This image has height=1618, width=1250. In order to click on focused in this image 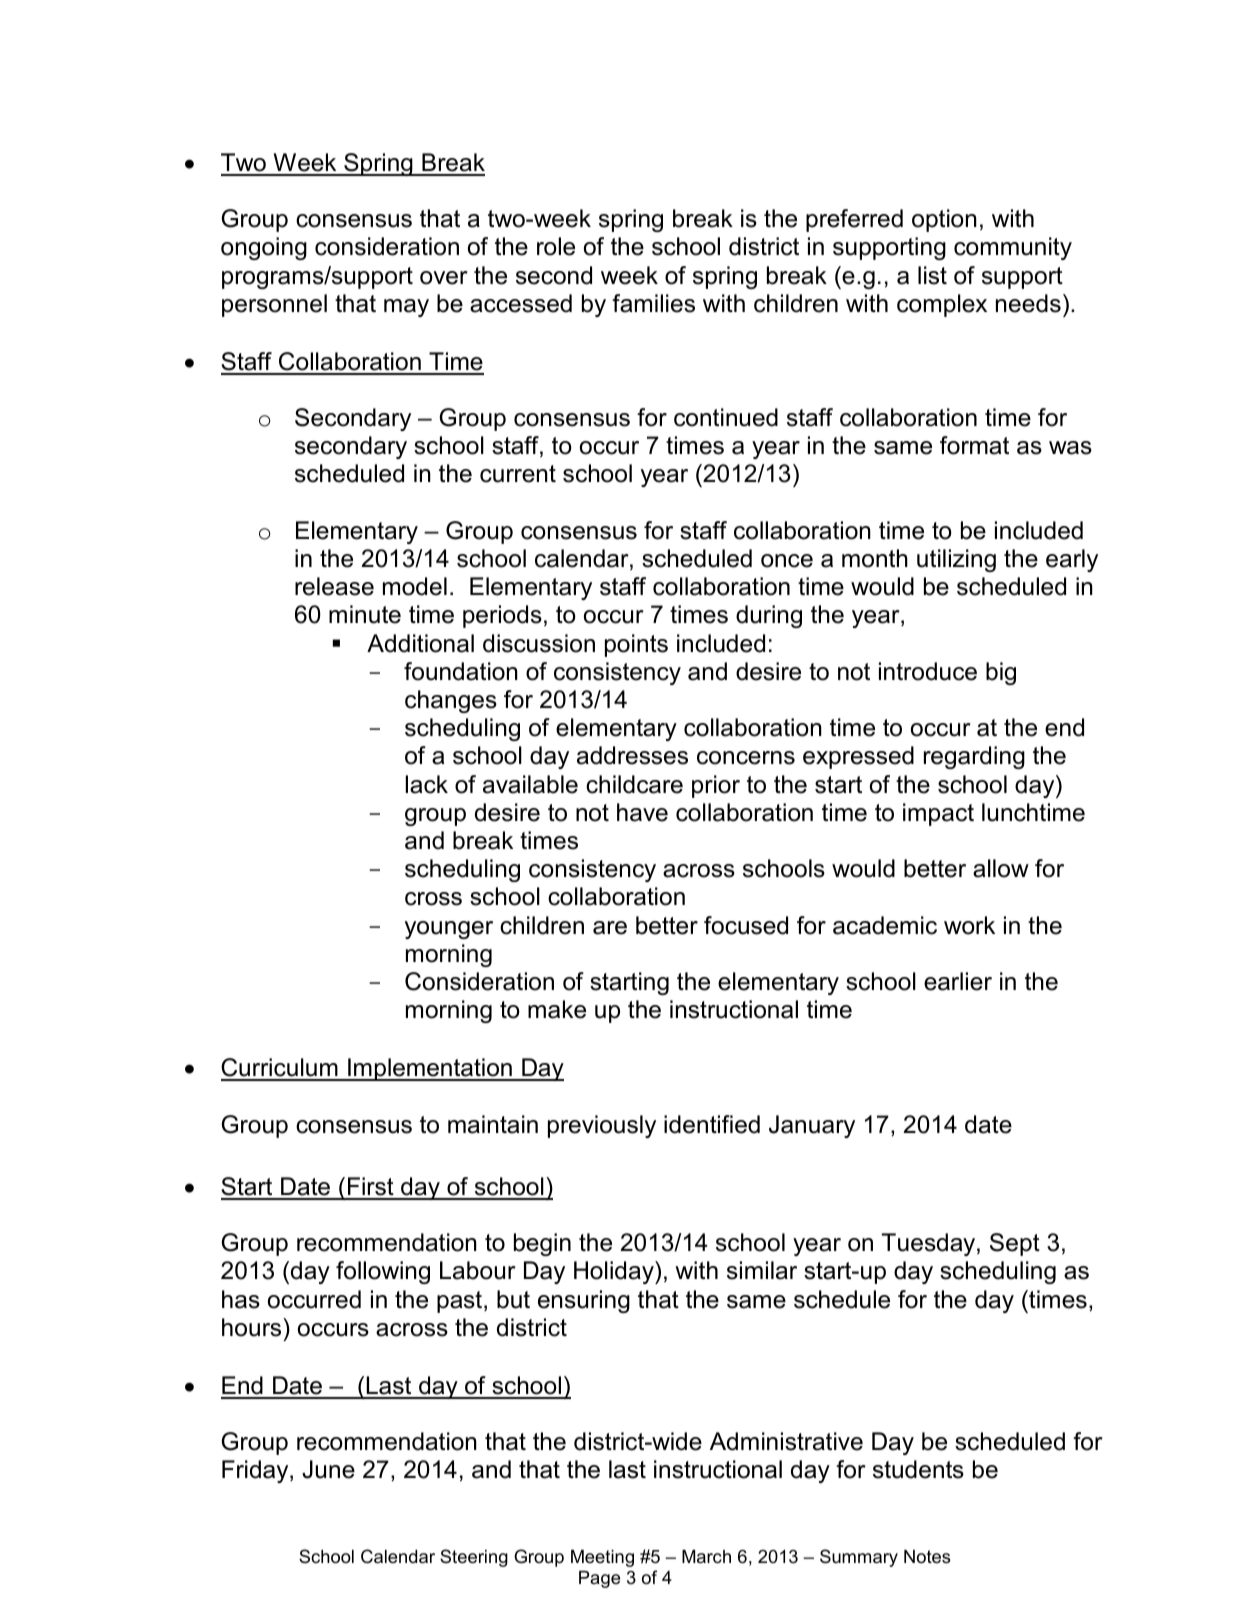, I will do `click(746, 925)`.
